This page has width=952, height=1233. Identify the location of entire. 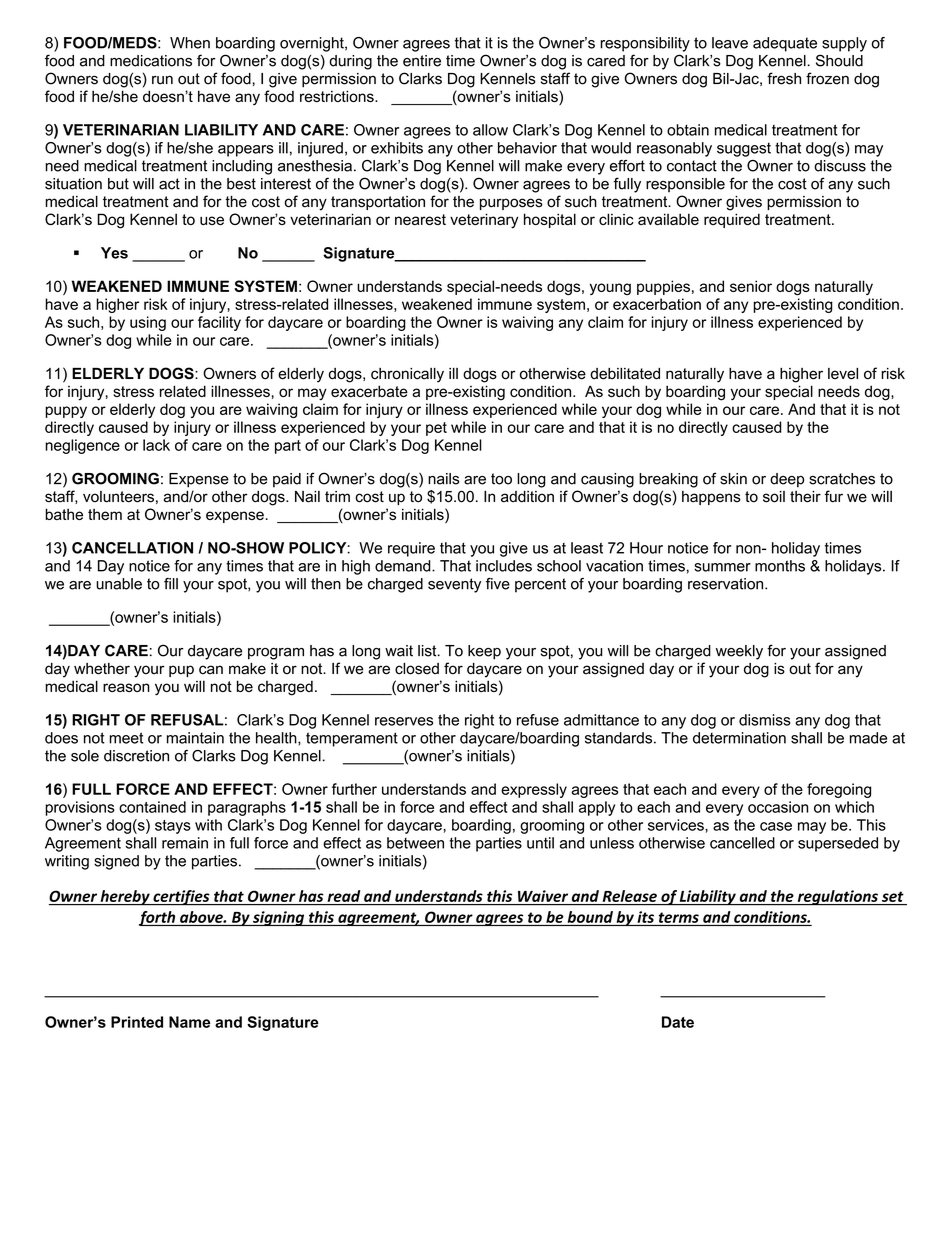
(422, 61).
